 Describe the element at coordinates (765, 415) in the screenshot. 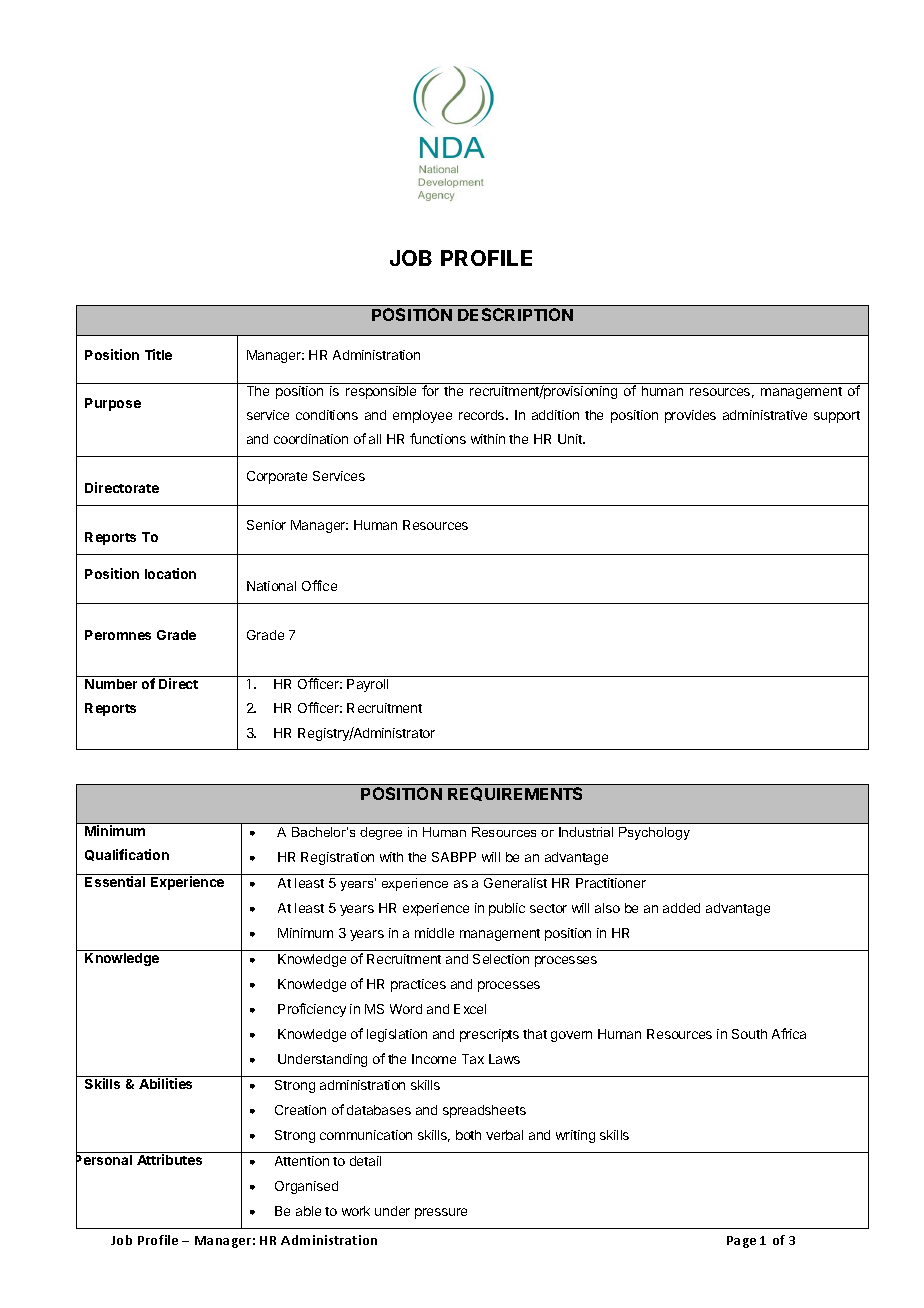

I see `administrative` at that location.
